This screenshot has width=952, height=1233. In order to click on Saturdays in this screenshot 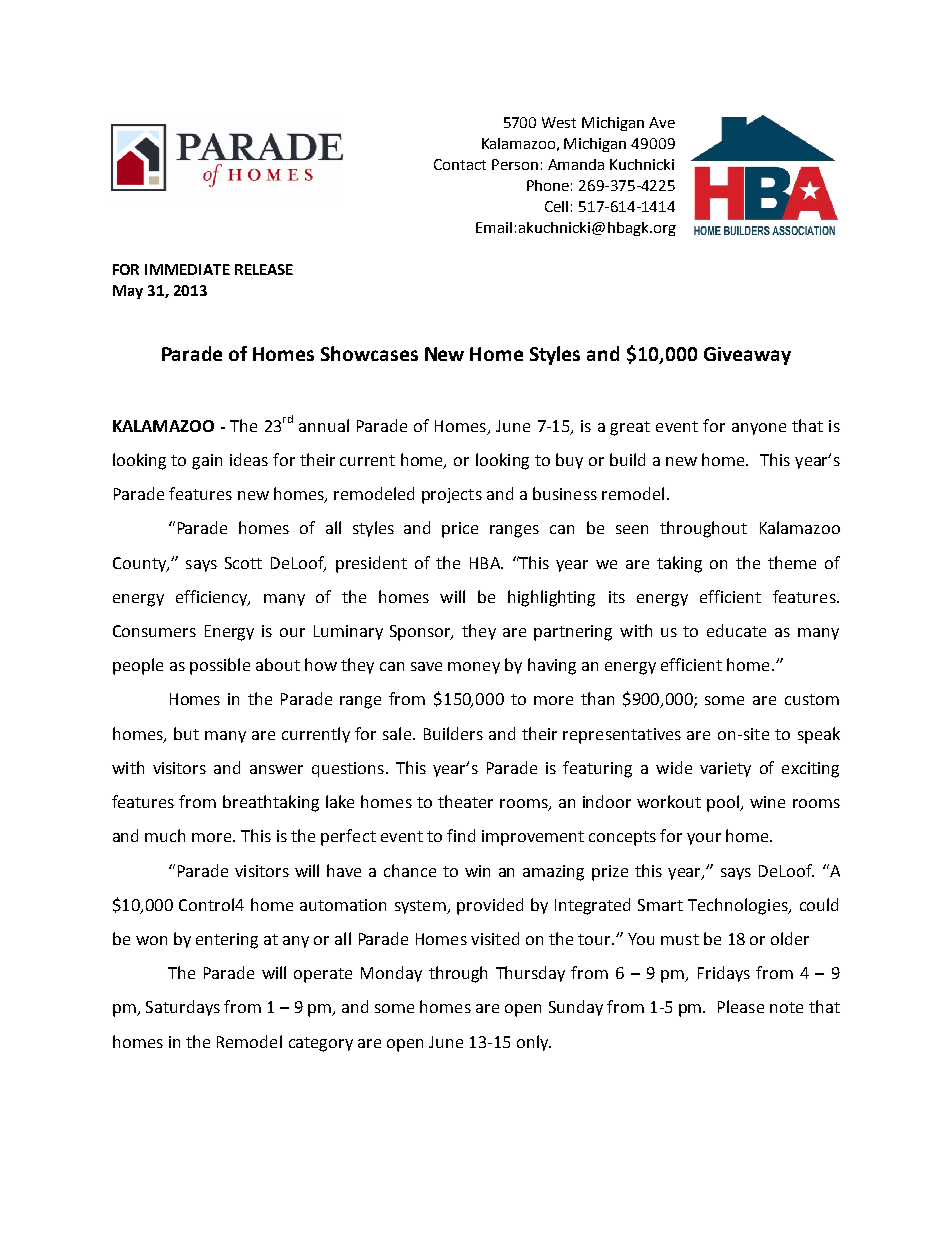, I will do `click(183, 1008)`.
